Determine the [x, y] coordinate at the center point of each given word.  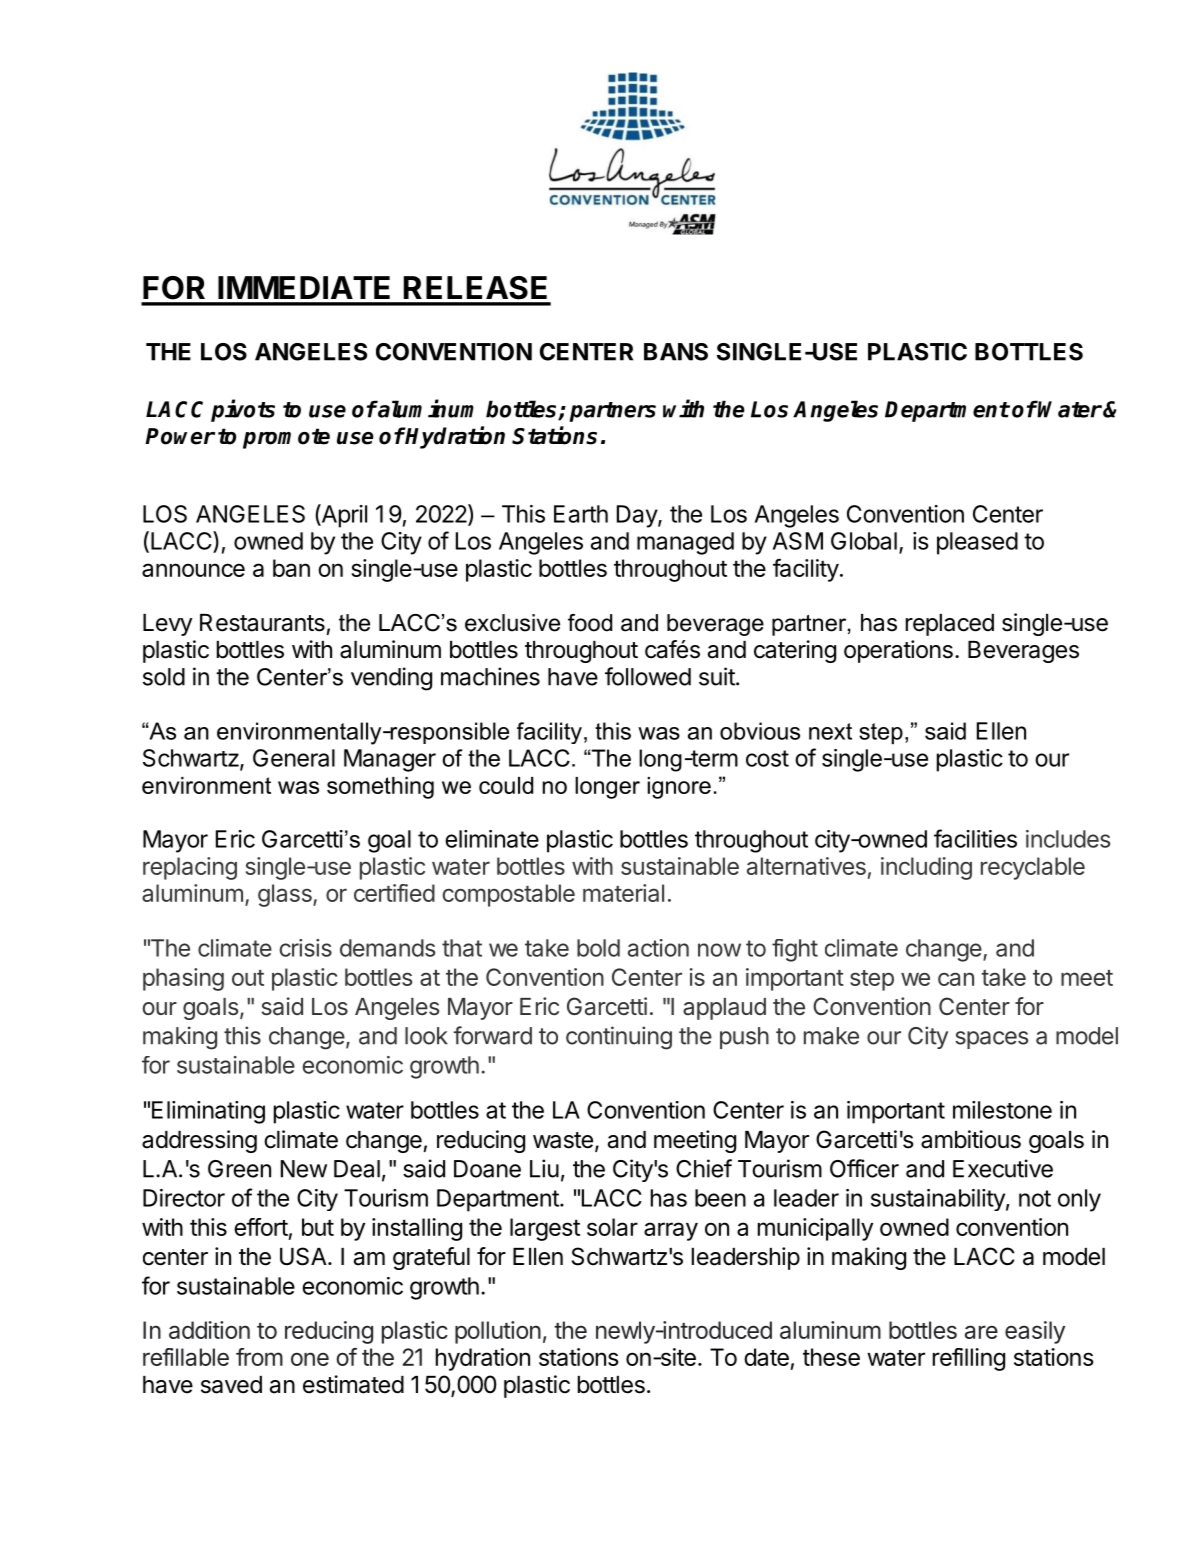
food [590, 623]
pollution [498, 1332]
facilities [975, 838]
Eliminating [208, 1112]
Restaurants [262, 623]
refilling [969, 1359]
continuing [619, 1038]
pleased [977, 543]
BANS [676, 352]
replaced [950, 625]
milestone [1002, 1110]
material [623, 893]
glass [286, 895]
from [259, 1357]
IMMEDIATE [304, 287]
